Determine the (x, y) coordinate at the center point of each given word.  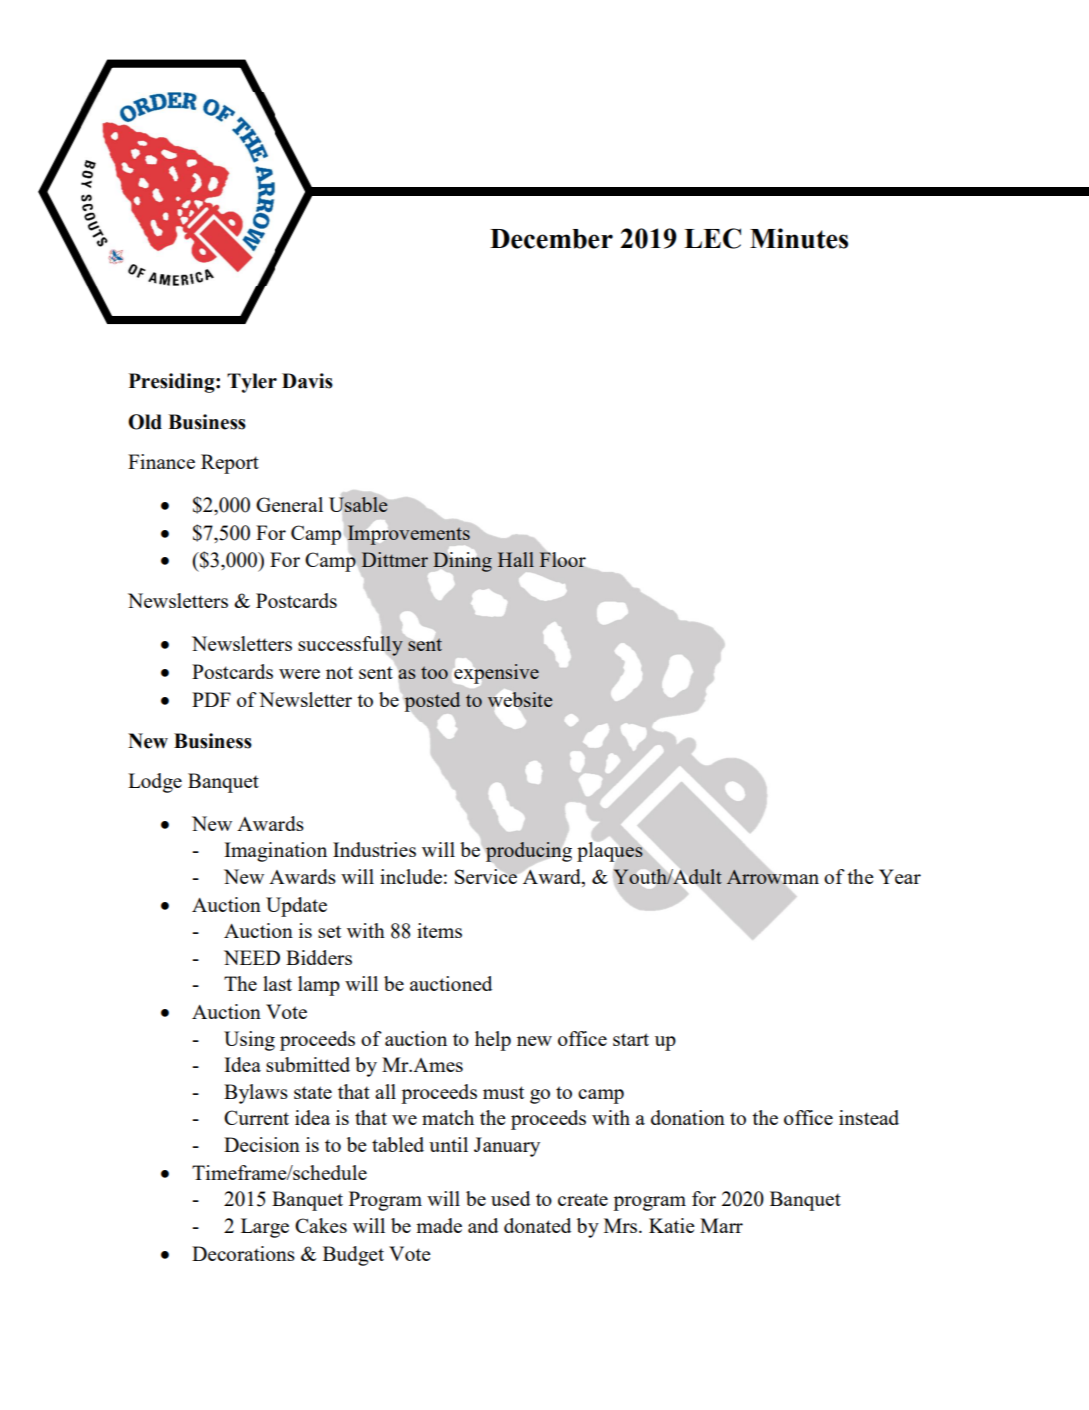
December (551, 239)
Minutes (799, 238)
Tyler (252, 383)
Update (296, 907)
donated (537, 1225)
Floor (563, 559)
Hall (516, 559)
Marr (721, 1225)
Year (900, 876)
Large (265, 1228)
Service (486, 875)
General (289, 504)
